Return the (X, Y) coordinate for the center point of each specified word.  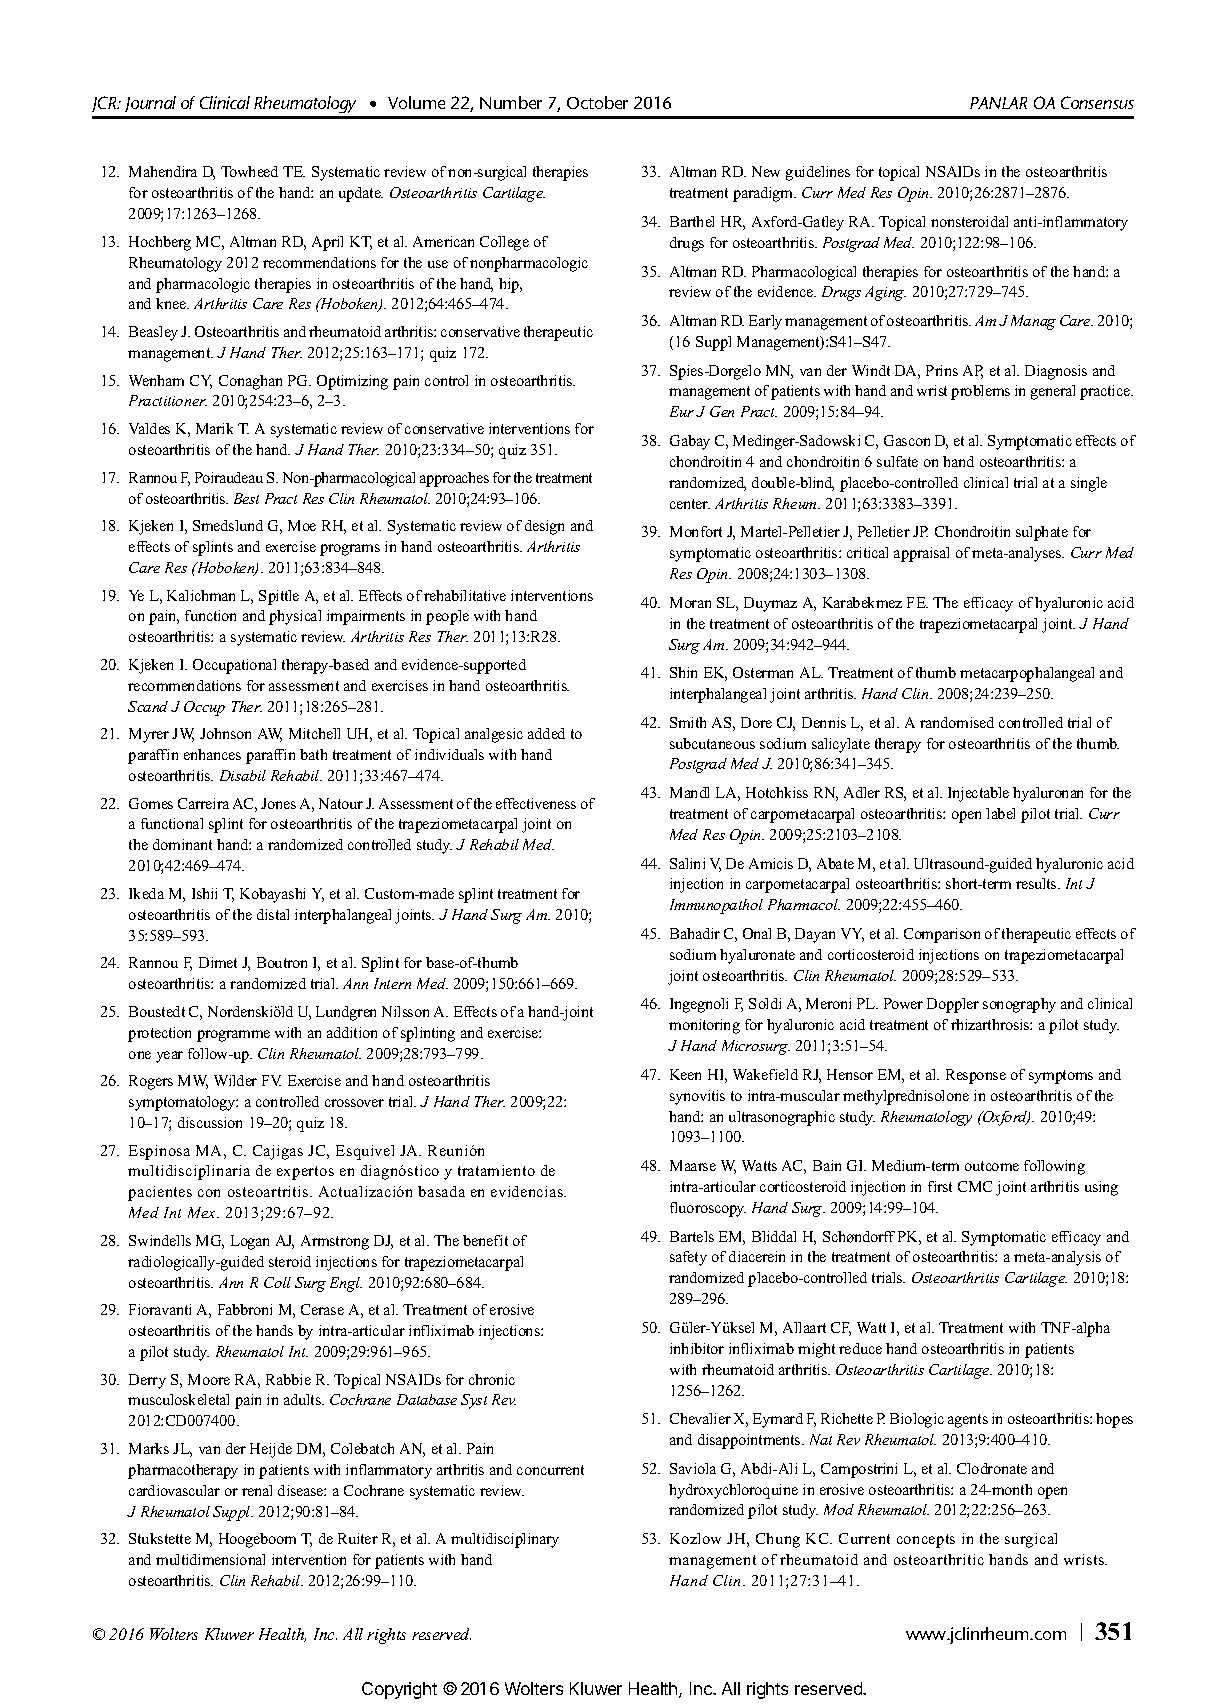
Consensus (1097, 102)
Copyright (399, 1690)
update (361, 194)
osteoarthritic (939, 1559)
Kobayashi (272, 895)
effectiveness (536, 803)
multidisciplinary (505, 1540)
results (1037, 883)
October (597, 102)
